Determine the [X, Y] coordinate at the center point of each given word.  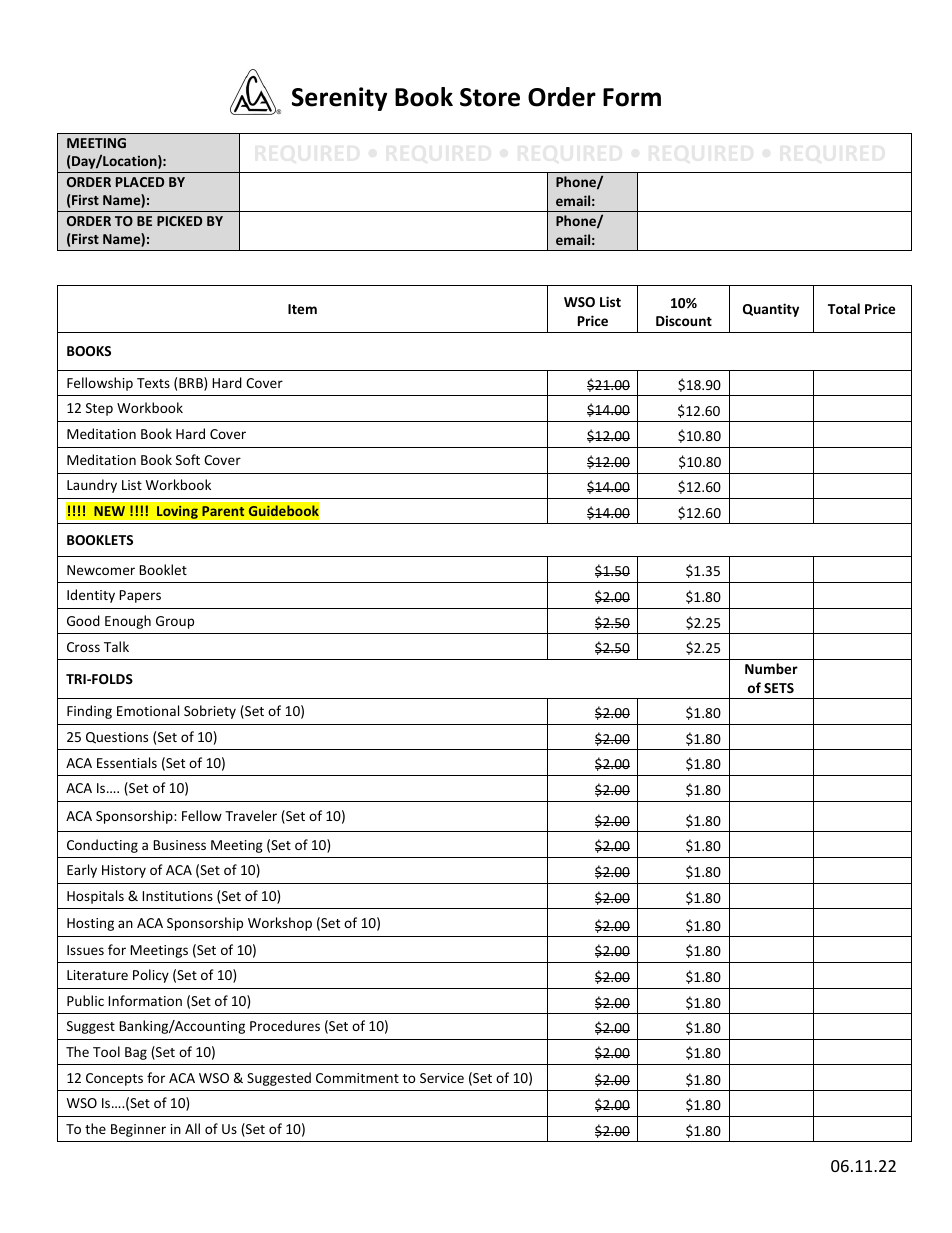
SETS [779, 688]
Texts [153, 383]
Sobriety [210, 712]
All [192, 1128]
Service [442, 1078]
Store [490, 97]
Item [302, 309]
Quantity [771, 310]
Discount [684, 320]
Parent [223, 511]
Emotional [148, 710]
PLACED [140, 182]
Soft [188, 459]
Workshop [280, 924]
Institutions [177, 896]
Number [771, 668]
